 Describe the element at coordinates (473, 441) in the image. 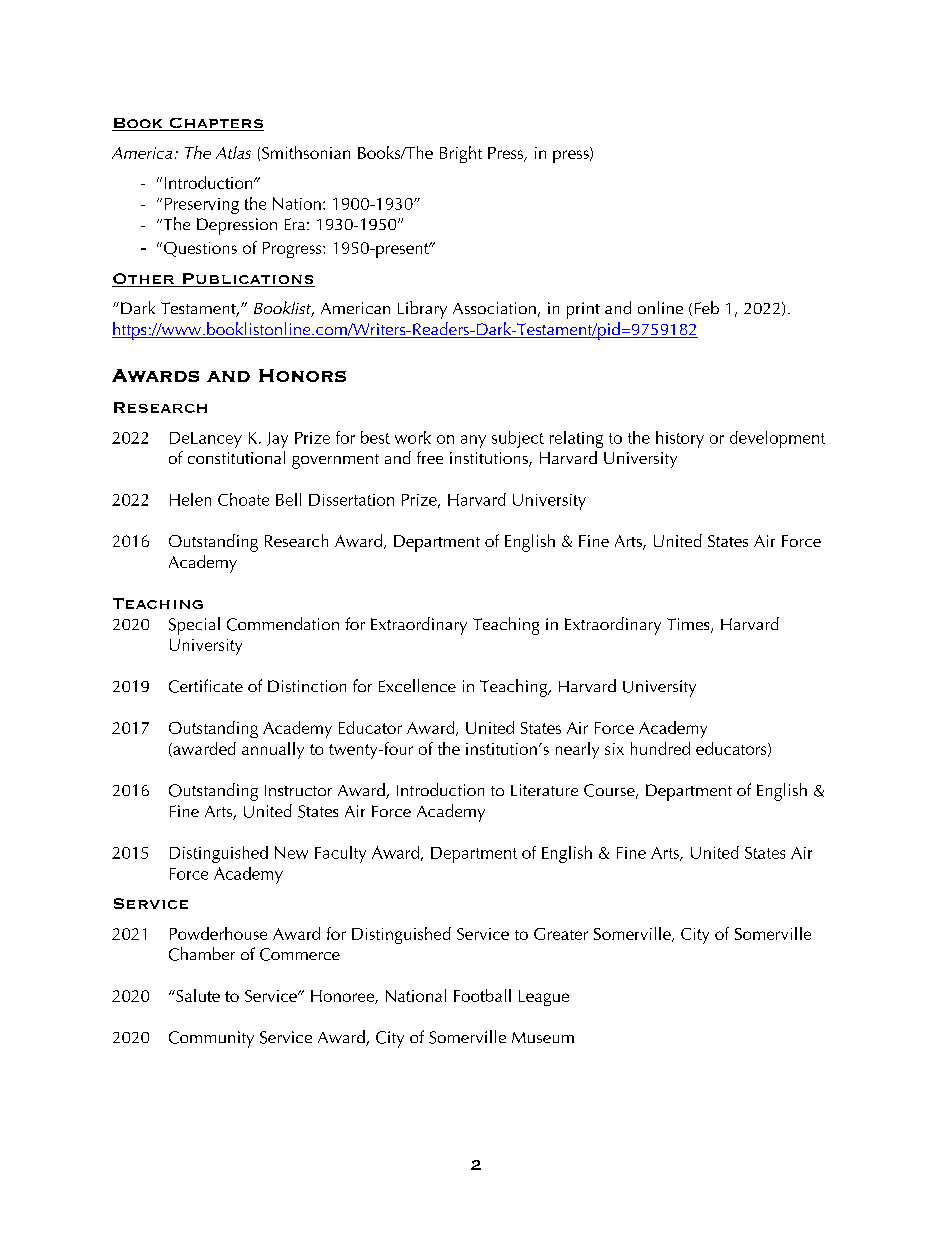

I see `any` at that location.
